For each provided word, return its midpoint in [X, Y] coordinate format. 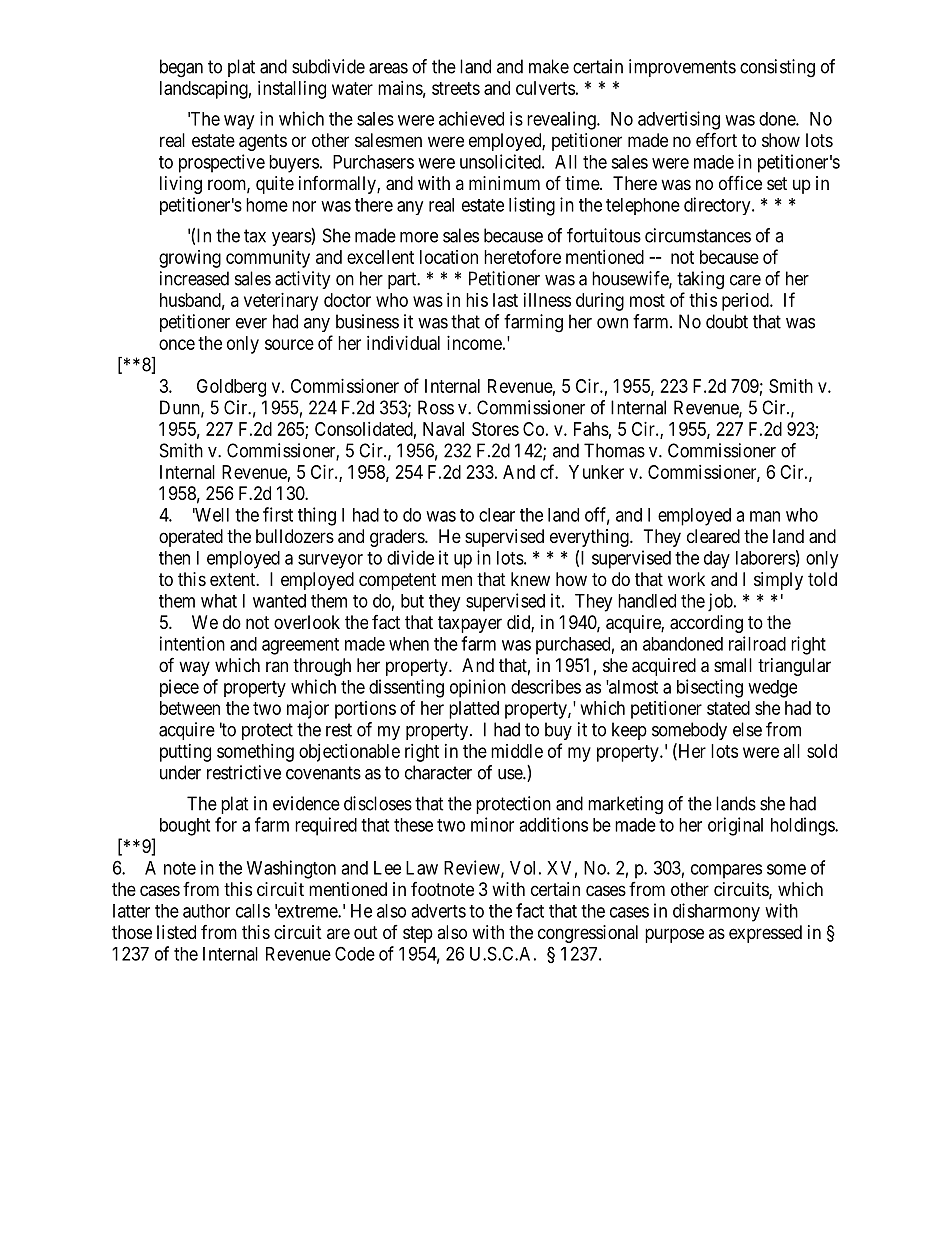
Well [211, 515]
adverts [438, 911]
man [765, 516]
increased [194, 278]
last [505, 300]
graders [398, 538]
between [190, 708]
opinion [478, 688]
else [747, 729]
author [206, 911]
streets [456, 88]
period [746, 302]
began [181, 68]
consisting [777, 68]
